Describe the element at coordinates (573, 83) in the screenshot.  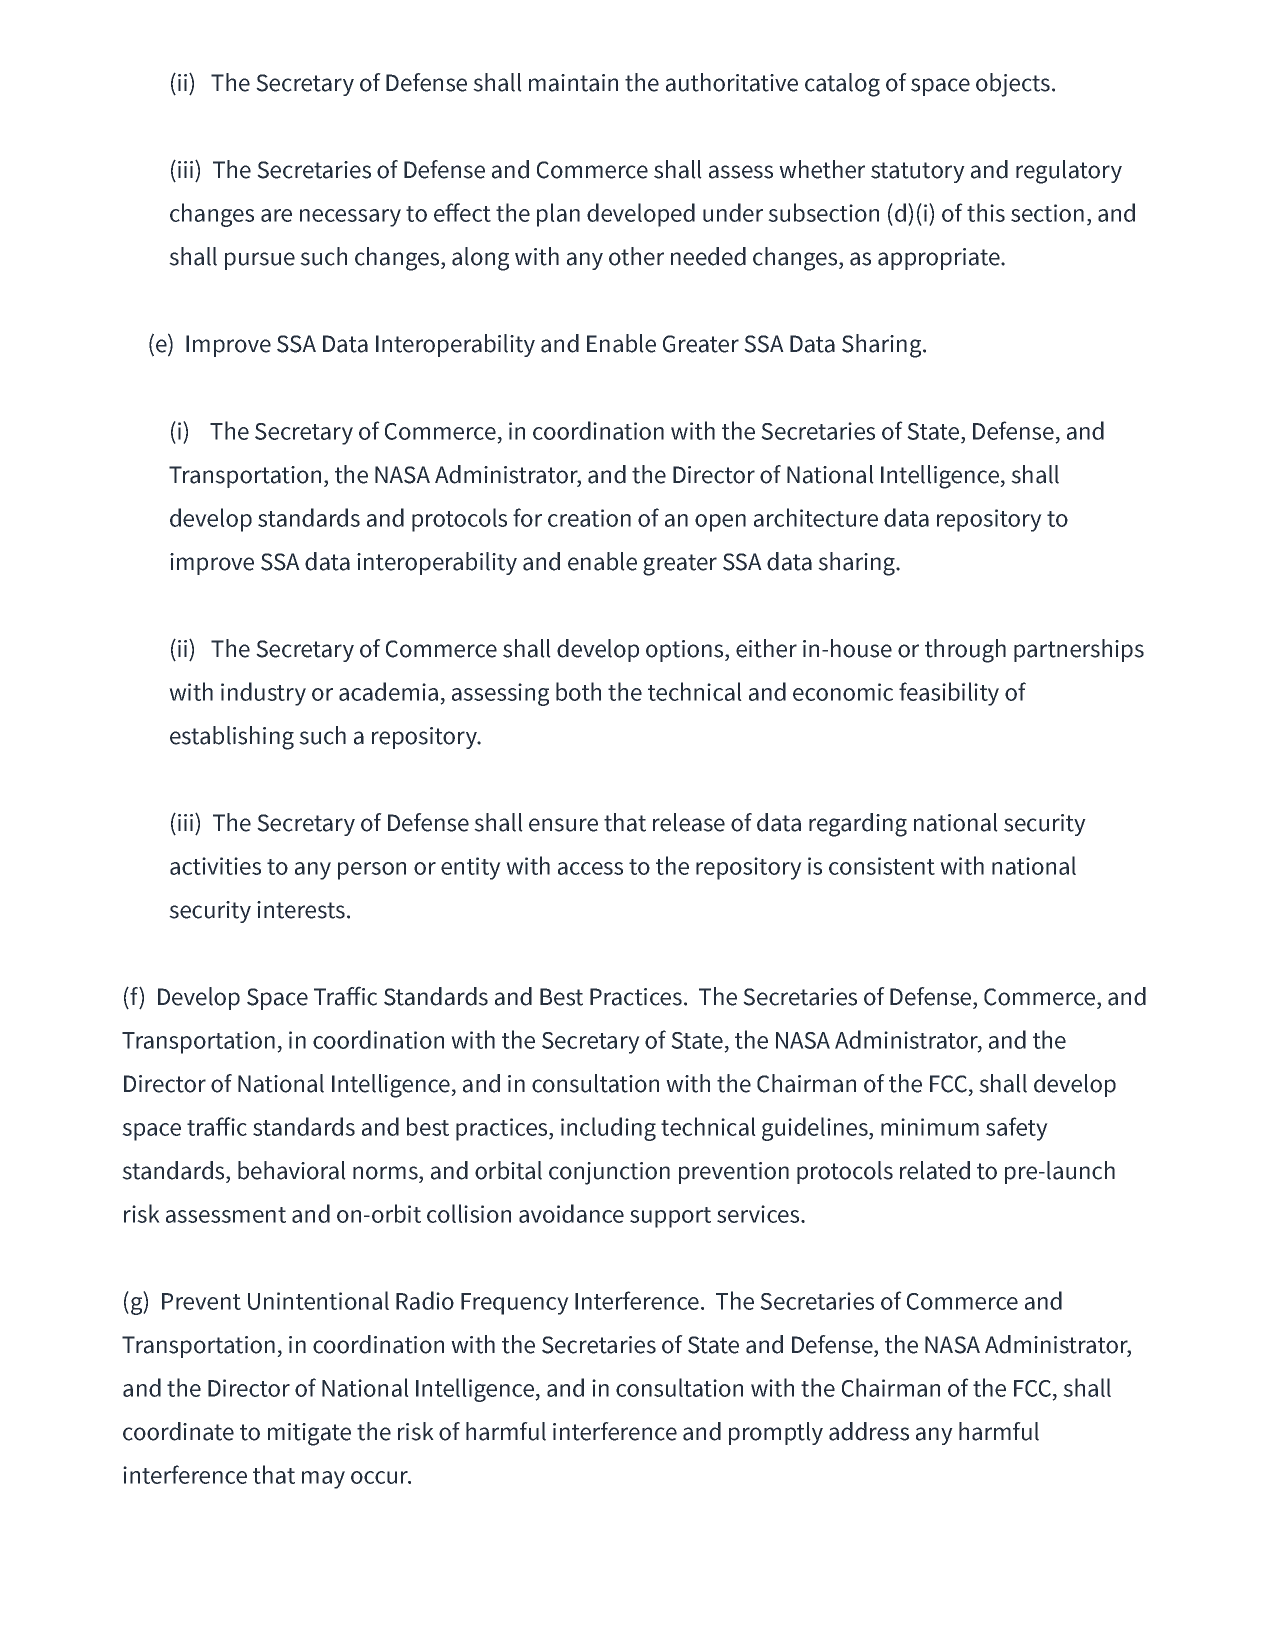
I see `maintain` at that location.
